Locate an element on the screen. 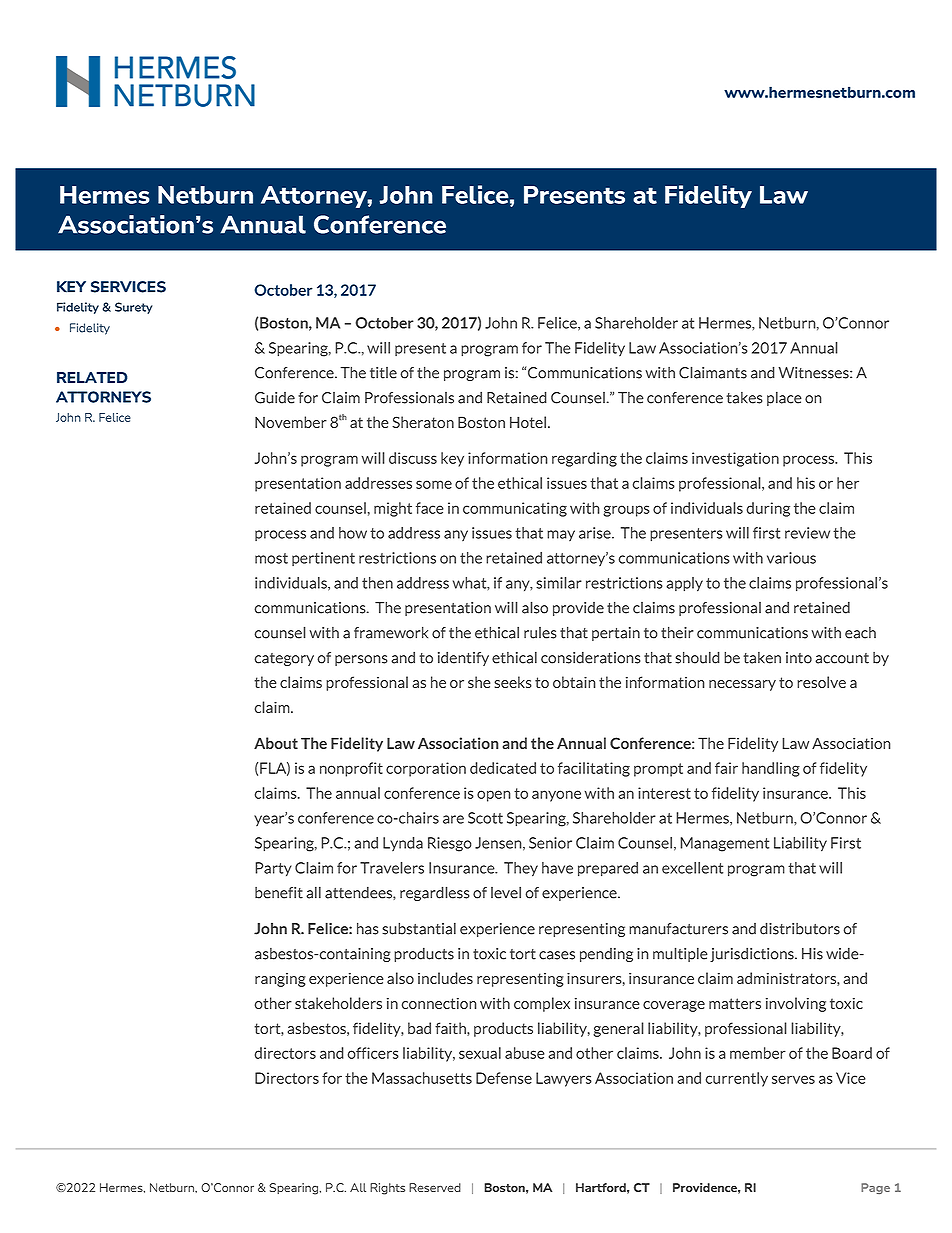 This screenshot has height=1233, width=952. title is located at coordinates (383, 373).
